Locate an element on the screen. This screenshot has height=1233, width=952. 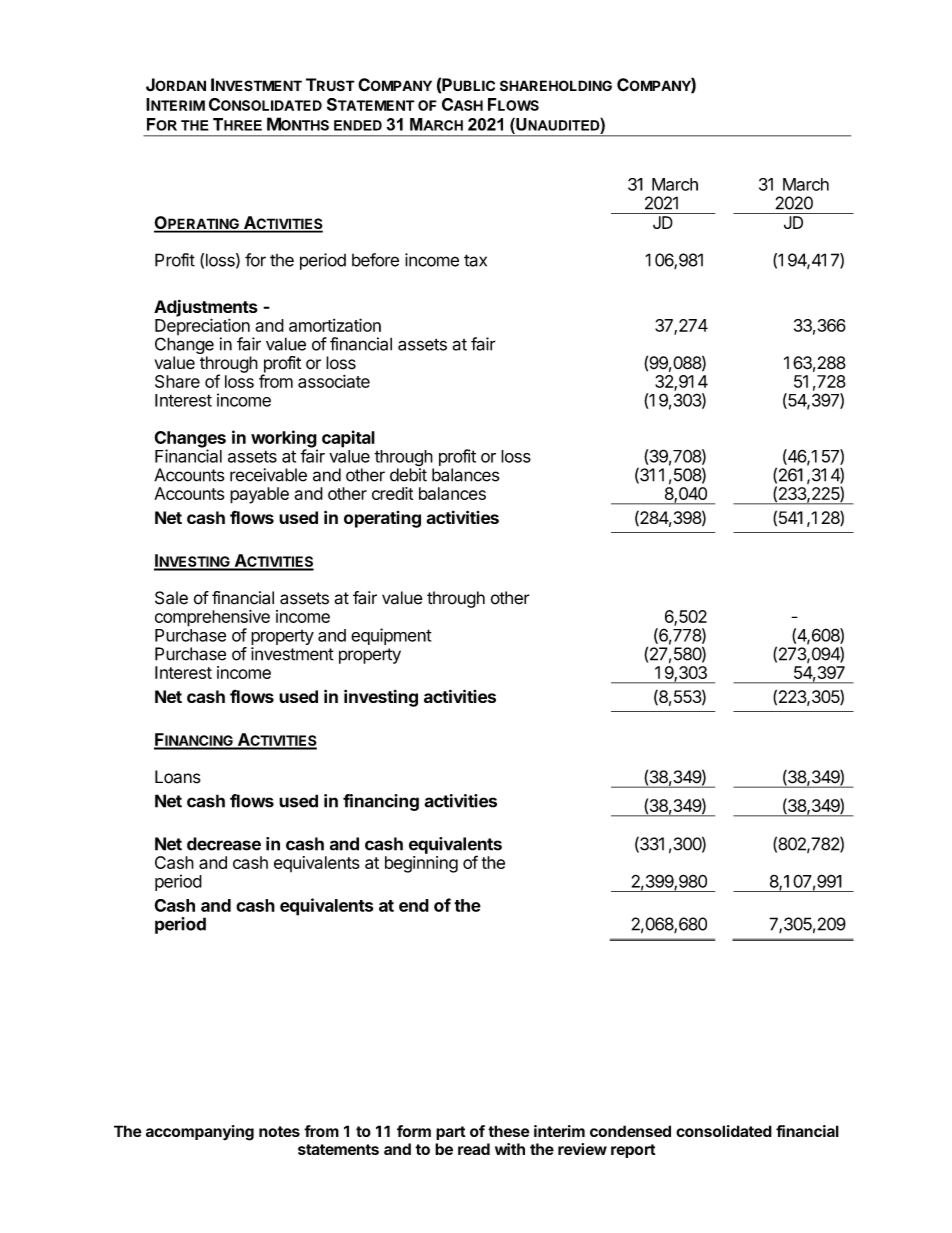
debit is located at coordinates (408, 475).
